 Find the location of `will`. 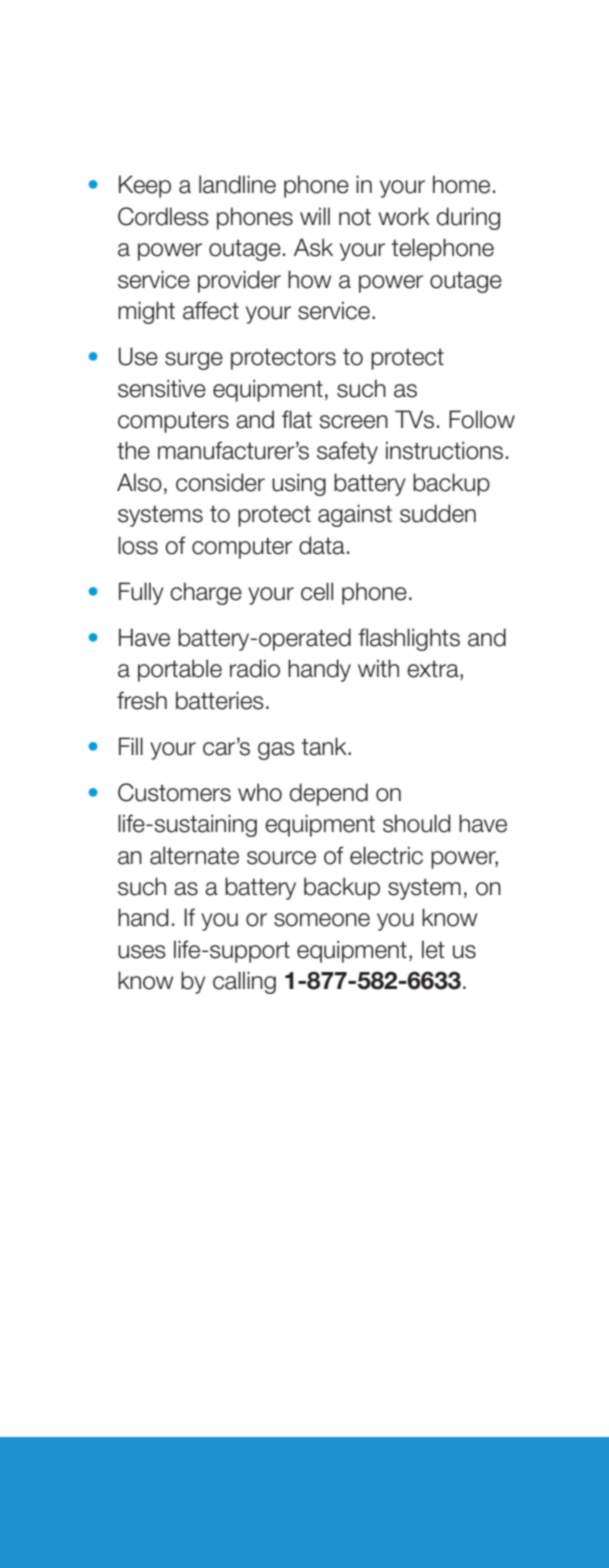

will is located at coordinates (315, 216).
